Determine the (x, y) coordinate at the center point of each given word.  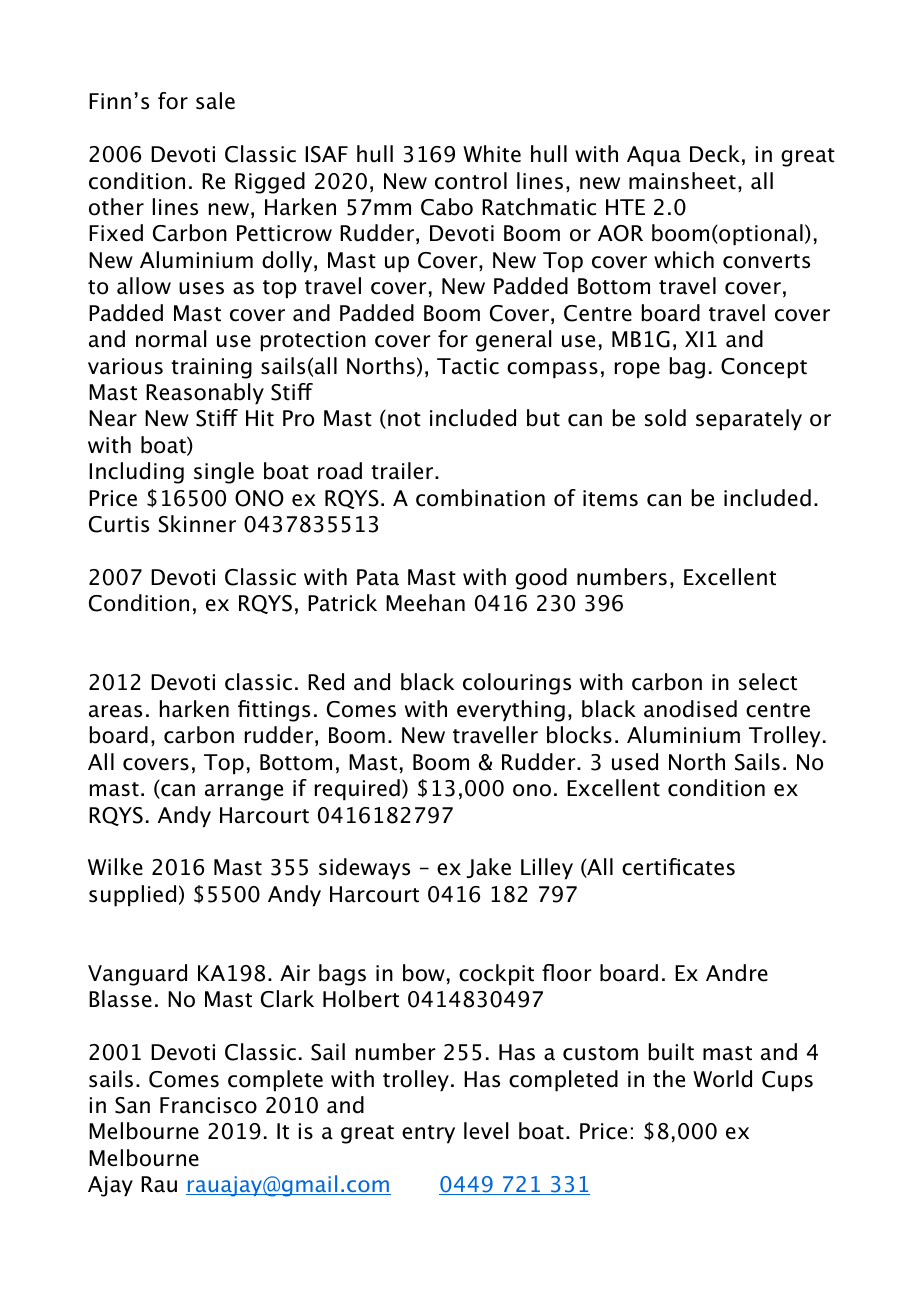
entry (428, 1134)
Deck (715, 154)
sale (215, 101)
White (492, 154)
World (722, 1079)
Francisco (208, 1105)
